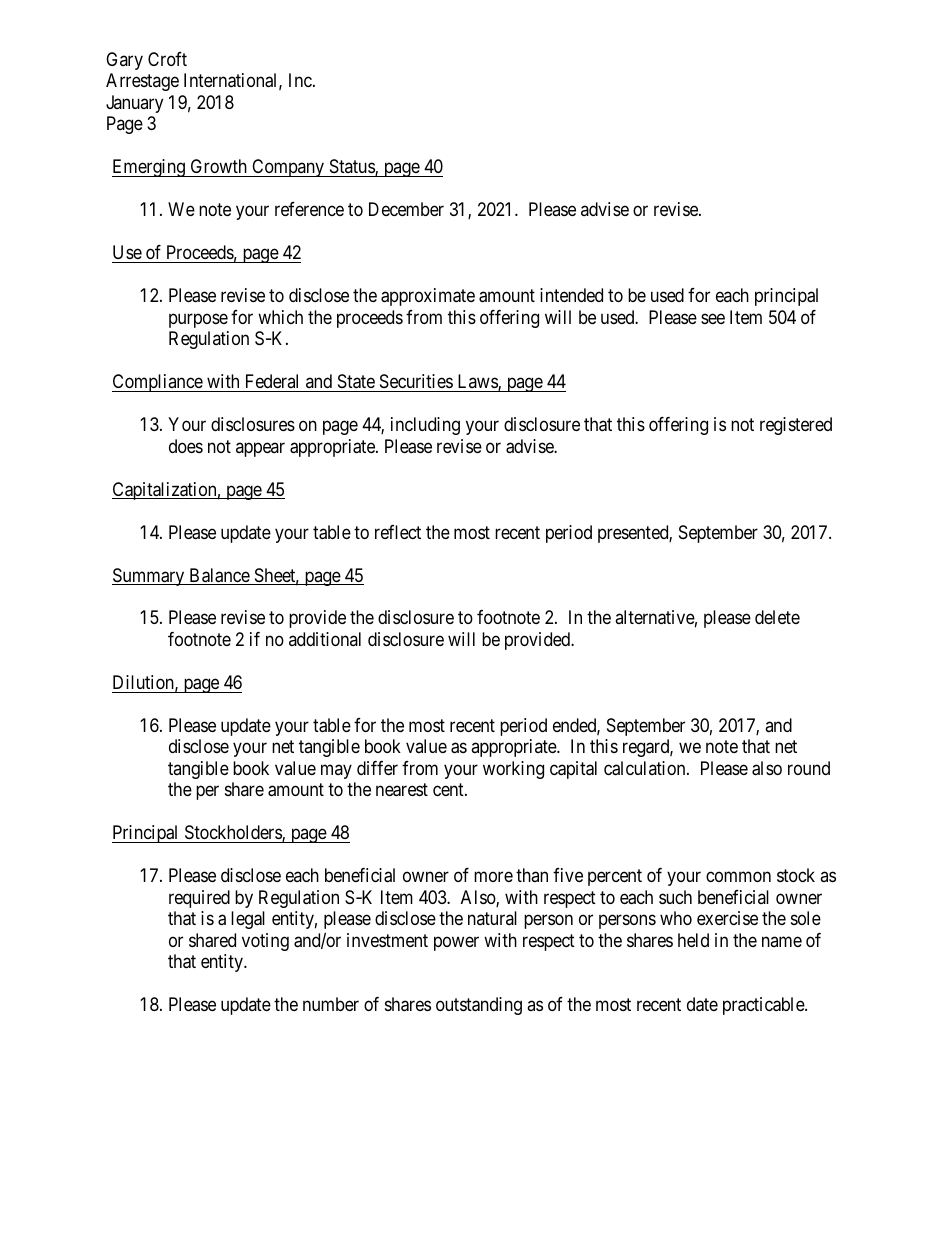  Describe the element at coordinates (167, 59) in the image. I see `Croft` at that location.
